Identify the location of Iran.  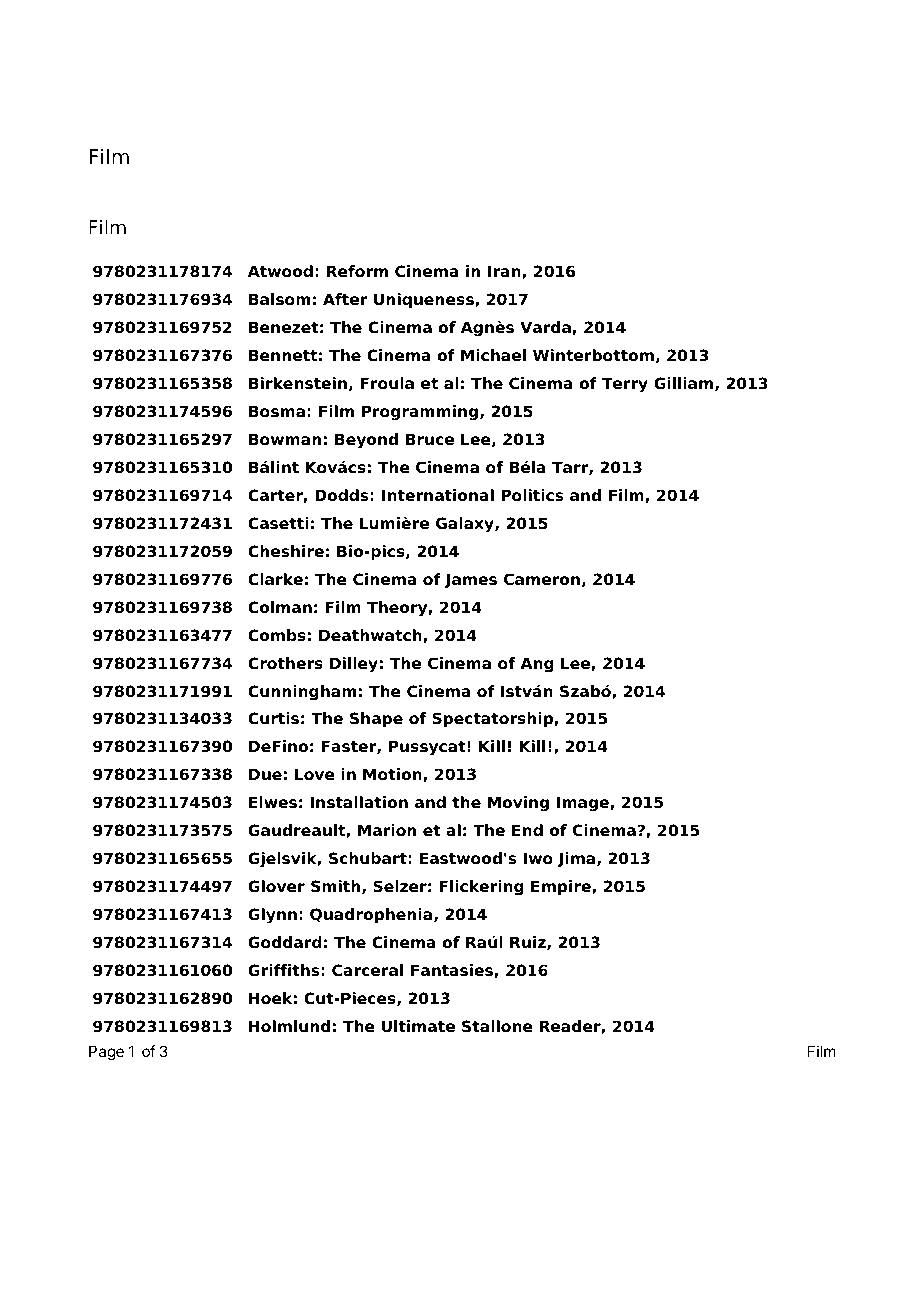
(505, 272).
